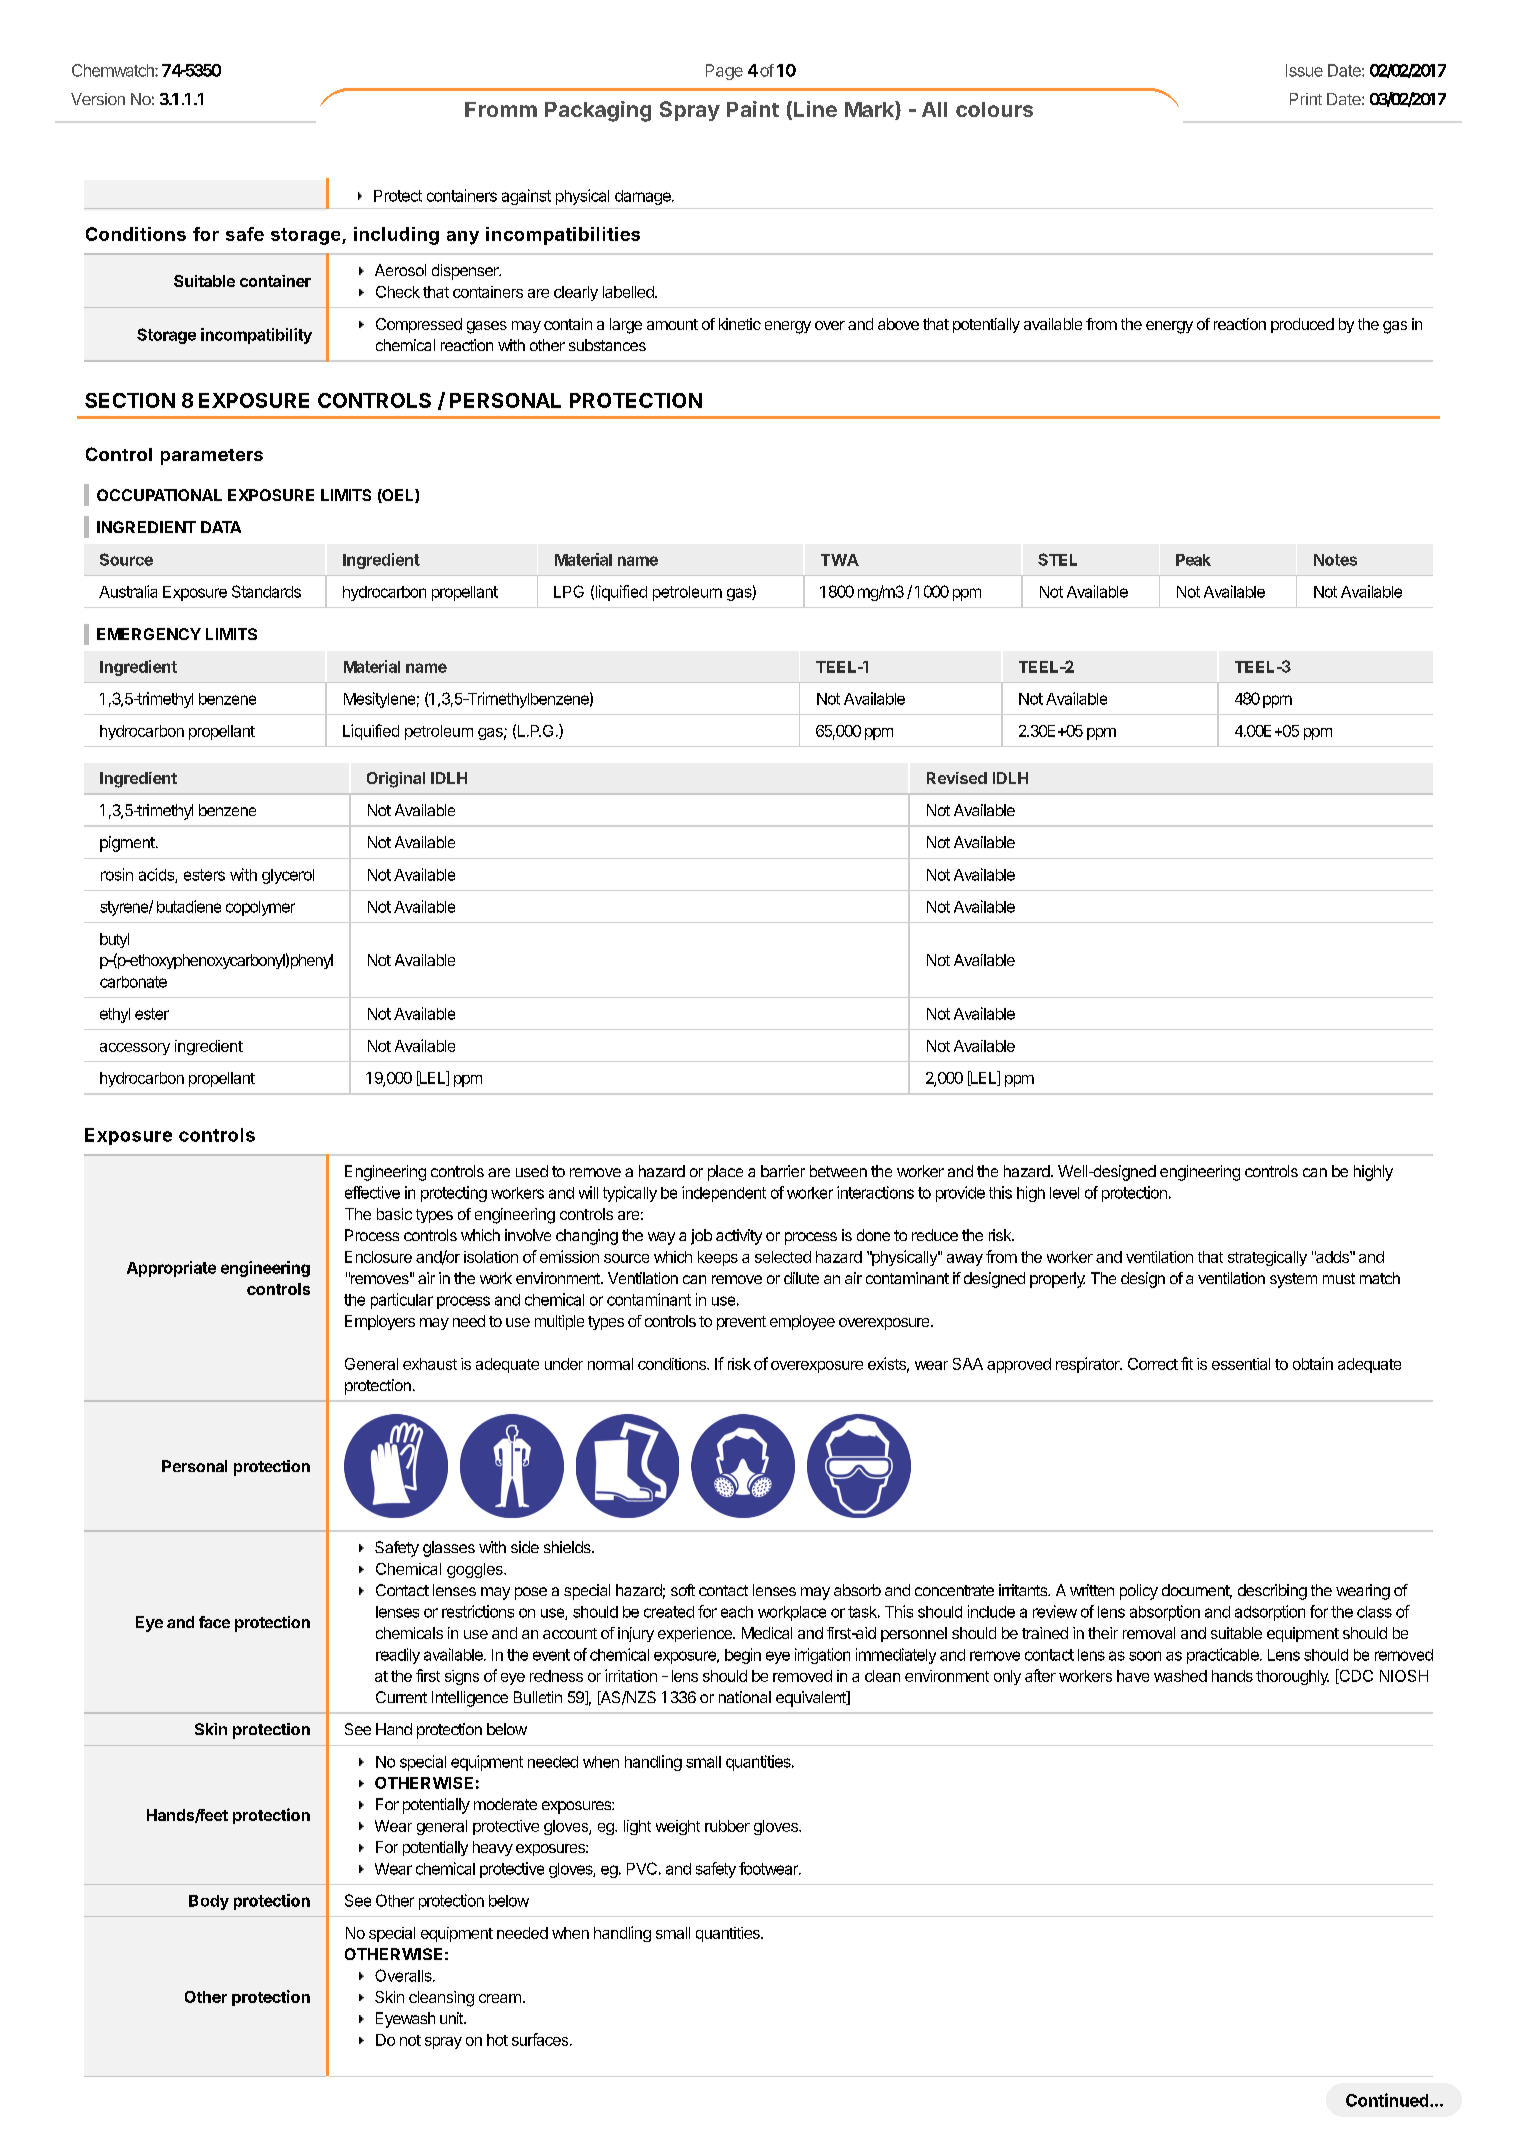 The height and width of the page is (2147, 1517). Describe the element at coordinates (396, 780) in the page. I see `Original` at that location.
